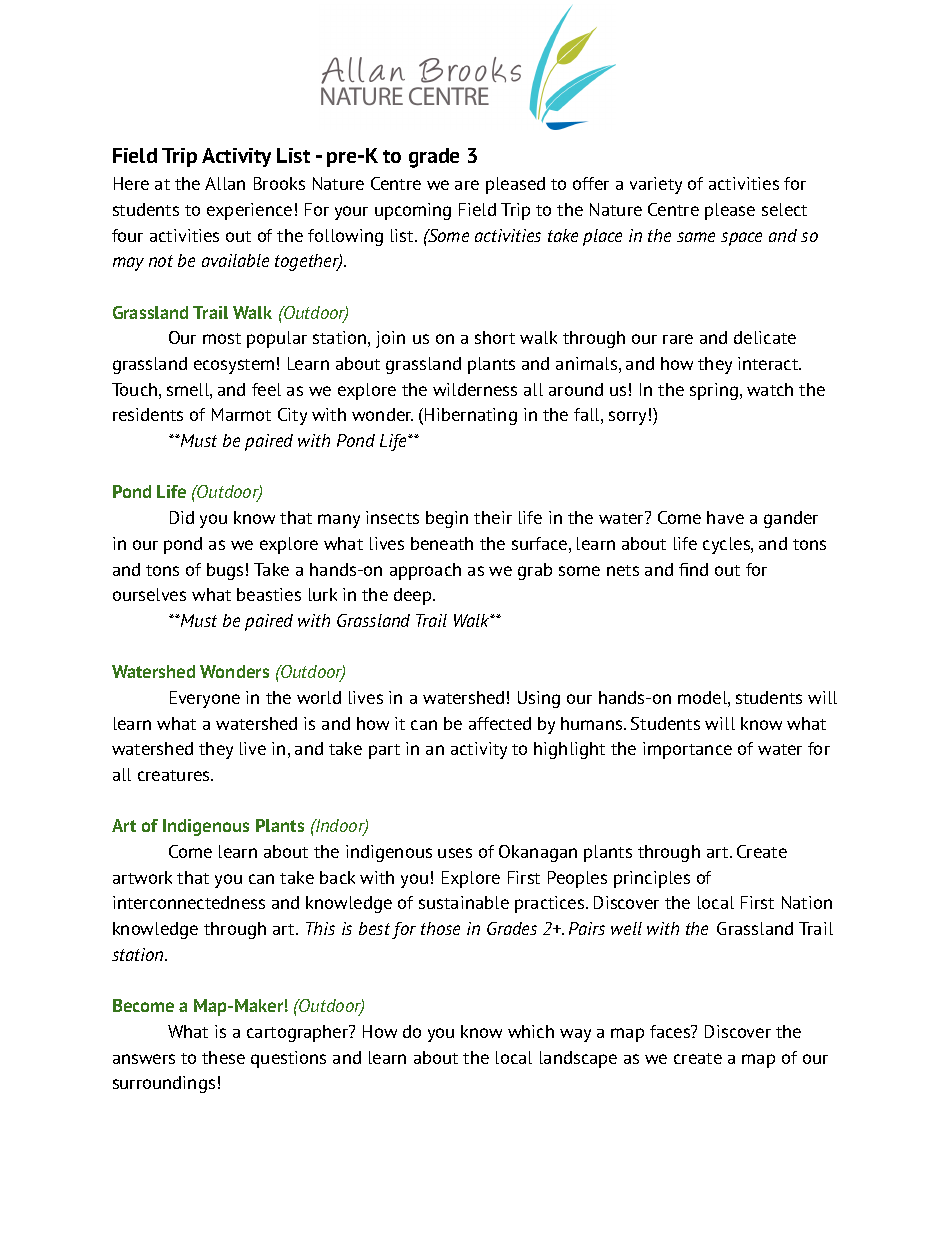 The image size is (952, 1233). Describe the element at coordinates (531, 1031) in the screenshot. I see `which` at that location.
